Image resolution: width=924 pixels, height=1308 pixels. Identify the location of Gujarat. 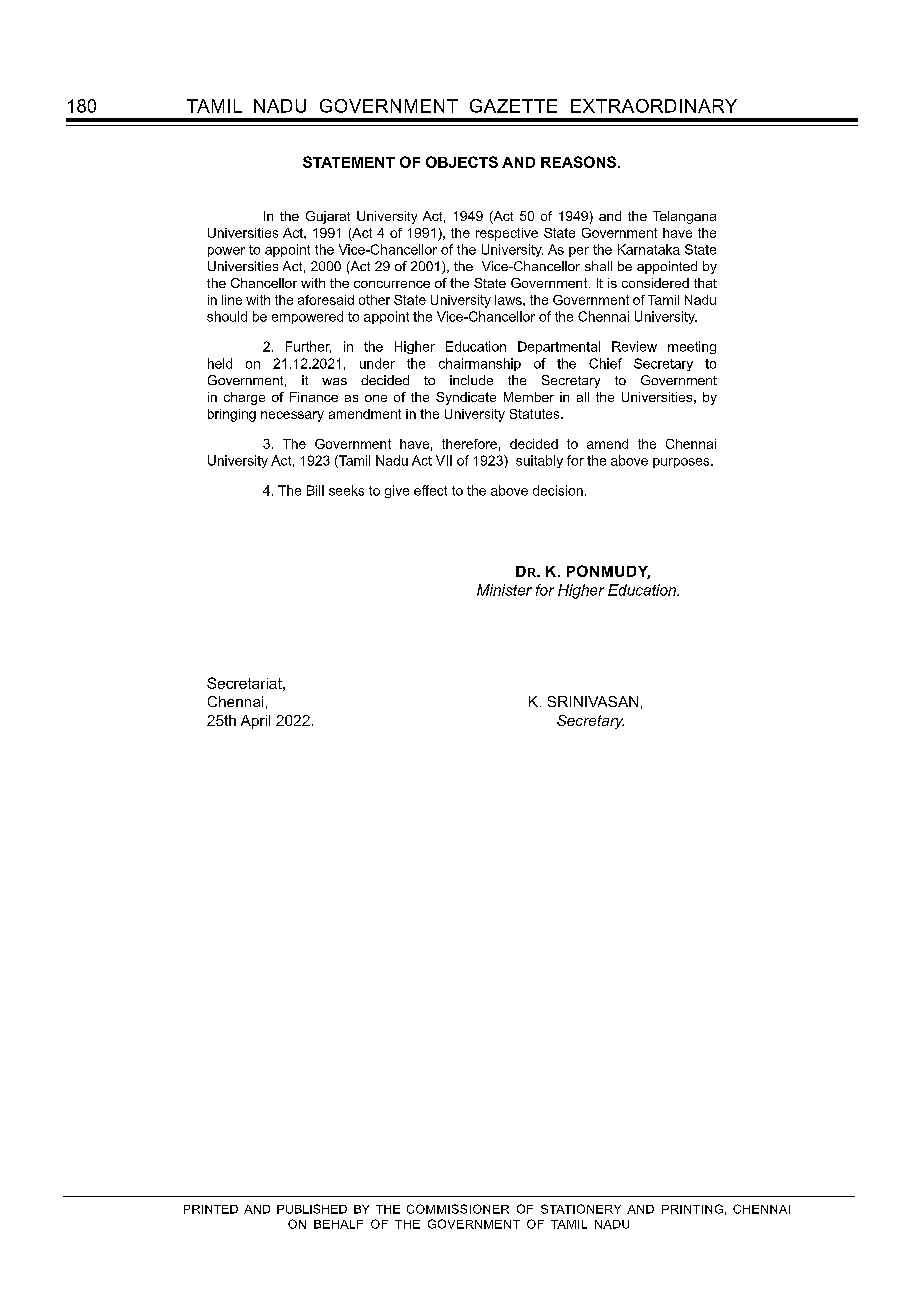
(328, 217).
